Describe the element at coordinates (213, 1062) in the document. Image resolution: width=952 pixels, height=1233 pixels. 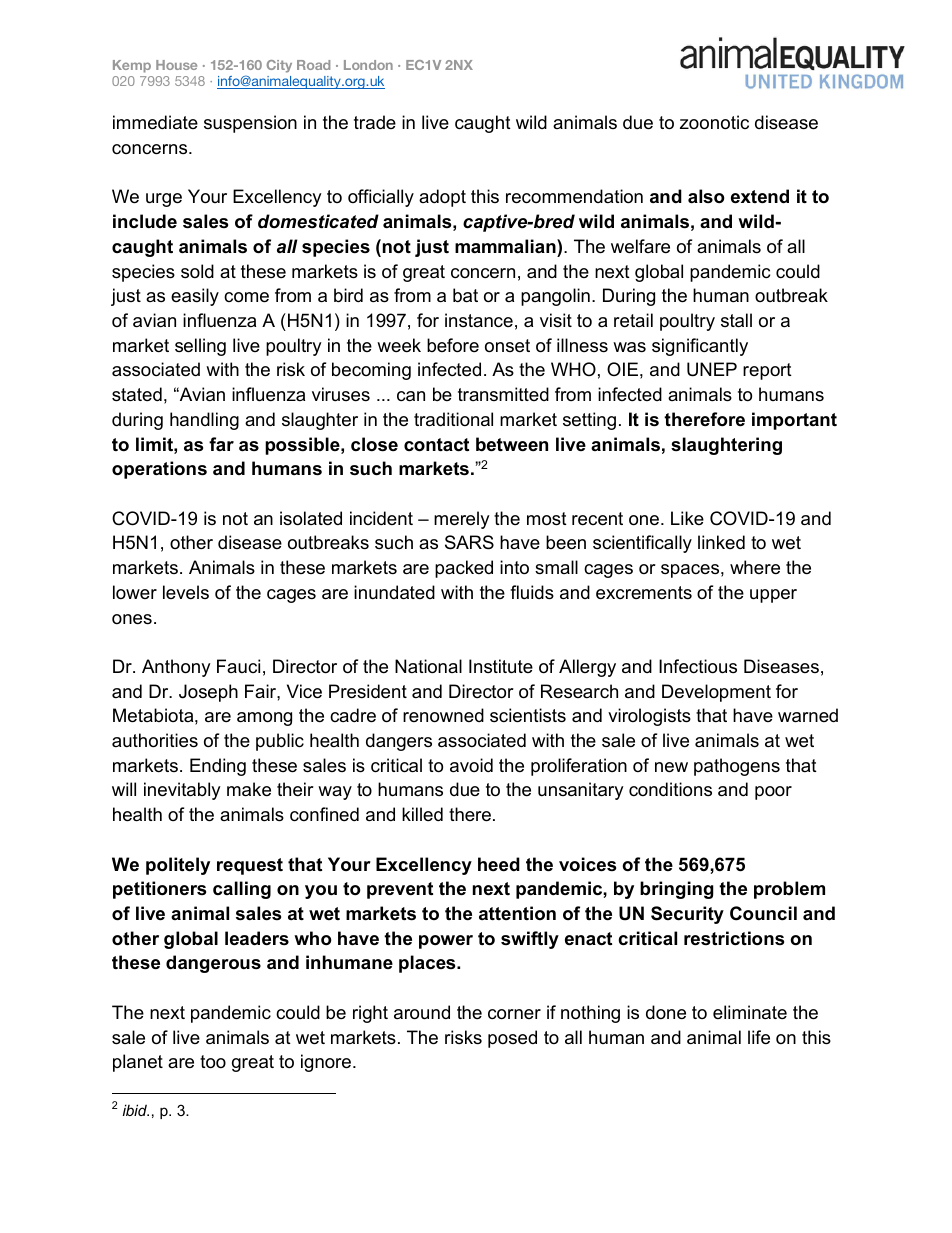
I see `too` at that location.
